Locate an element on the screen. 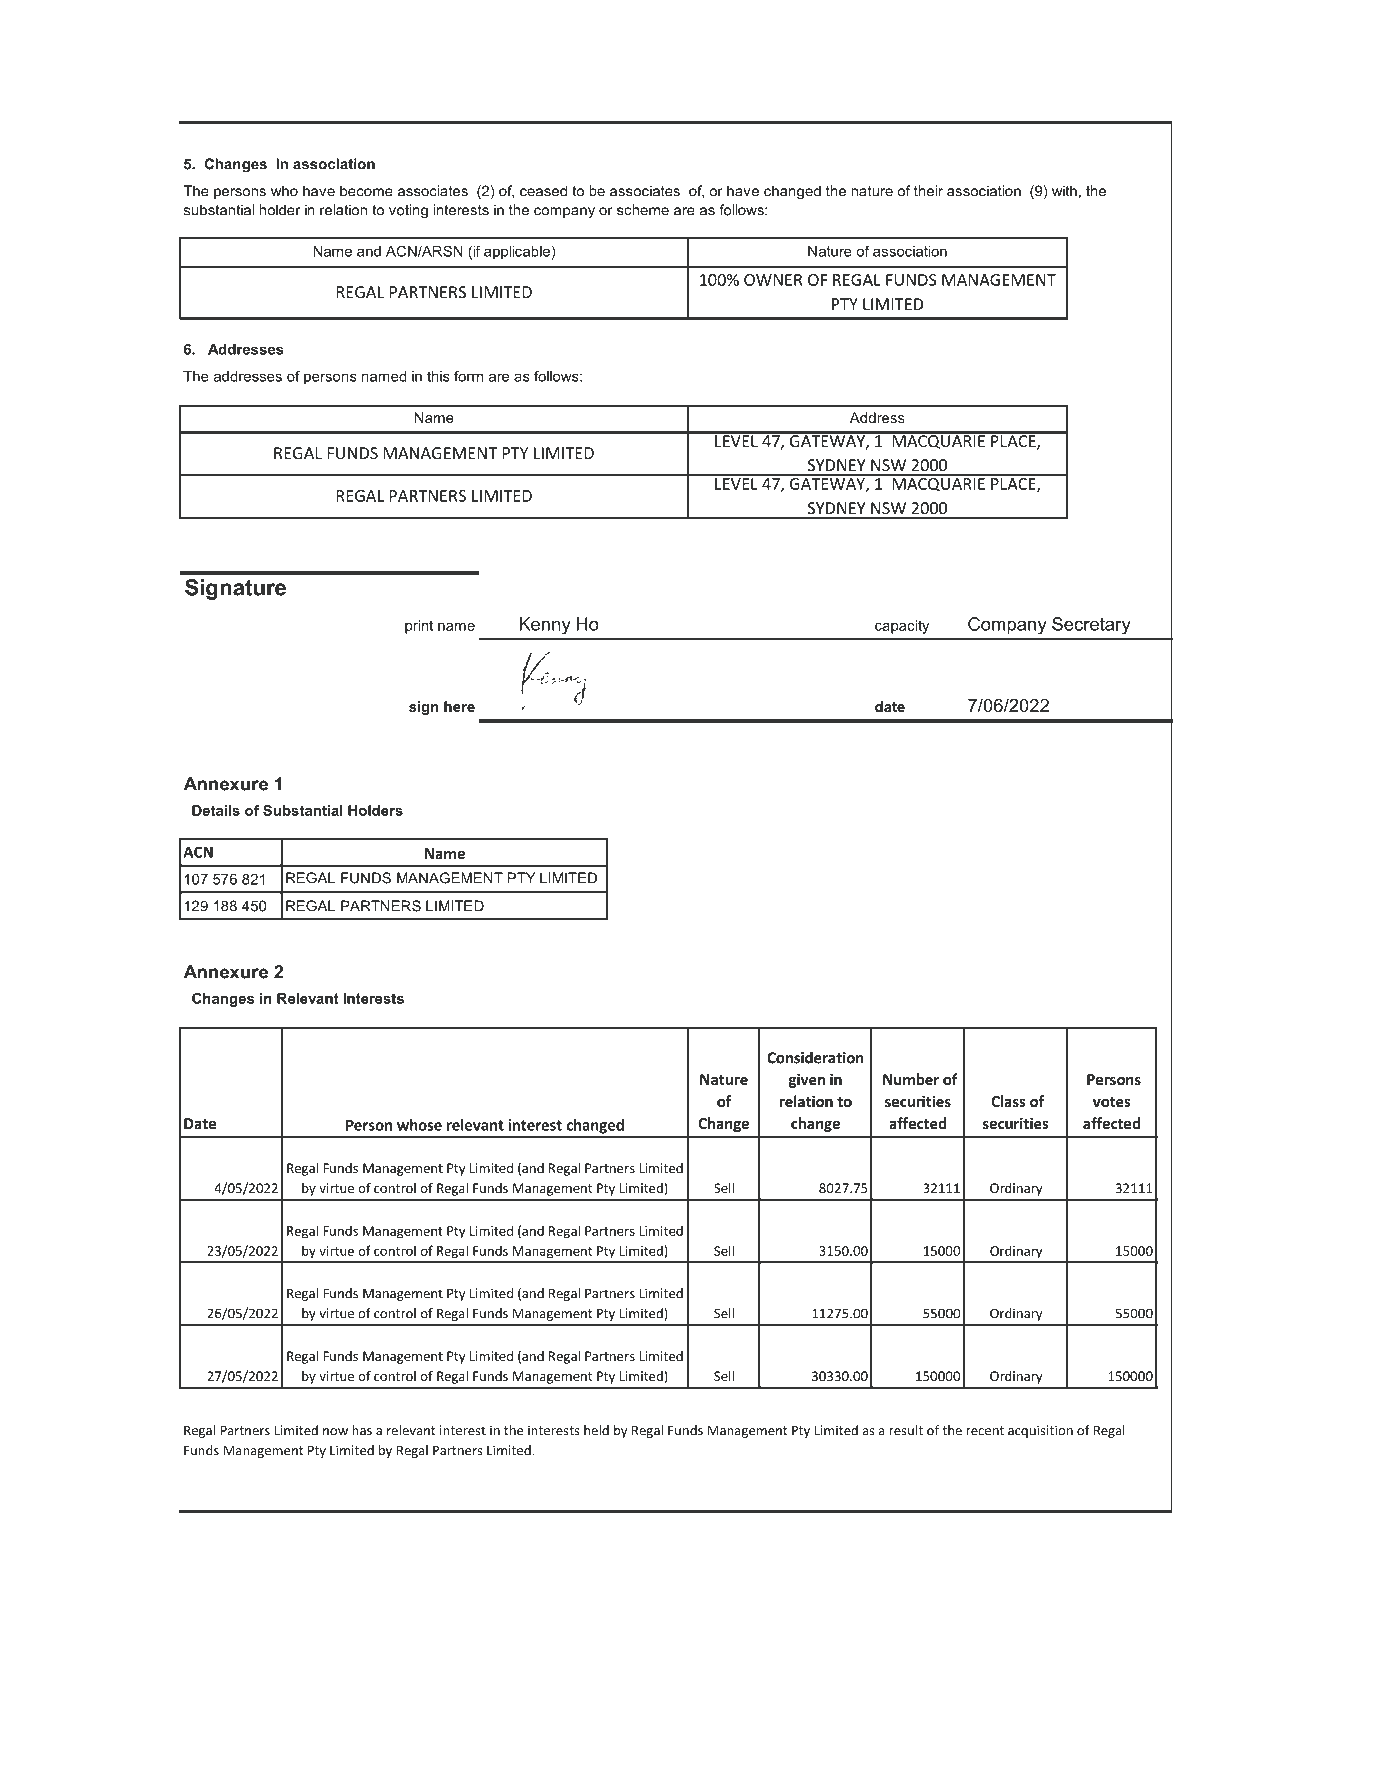 The height and width of the screenshot is (1790, 1383). with is located at coordinates (1064, 191).
